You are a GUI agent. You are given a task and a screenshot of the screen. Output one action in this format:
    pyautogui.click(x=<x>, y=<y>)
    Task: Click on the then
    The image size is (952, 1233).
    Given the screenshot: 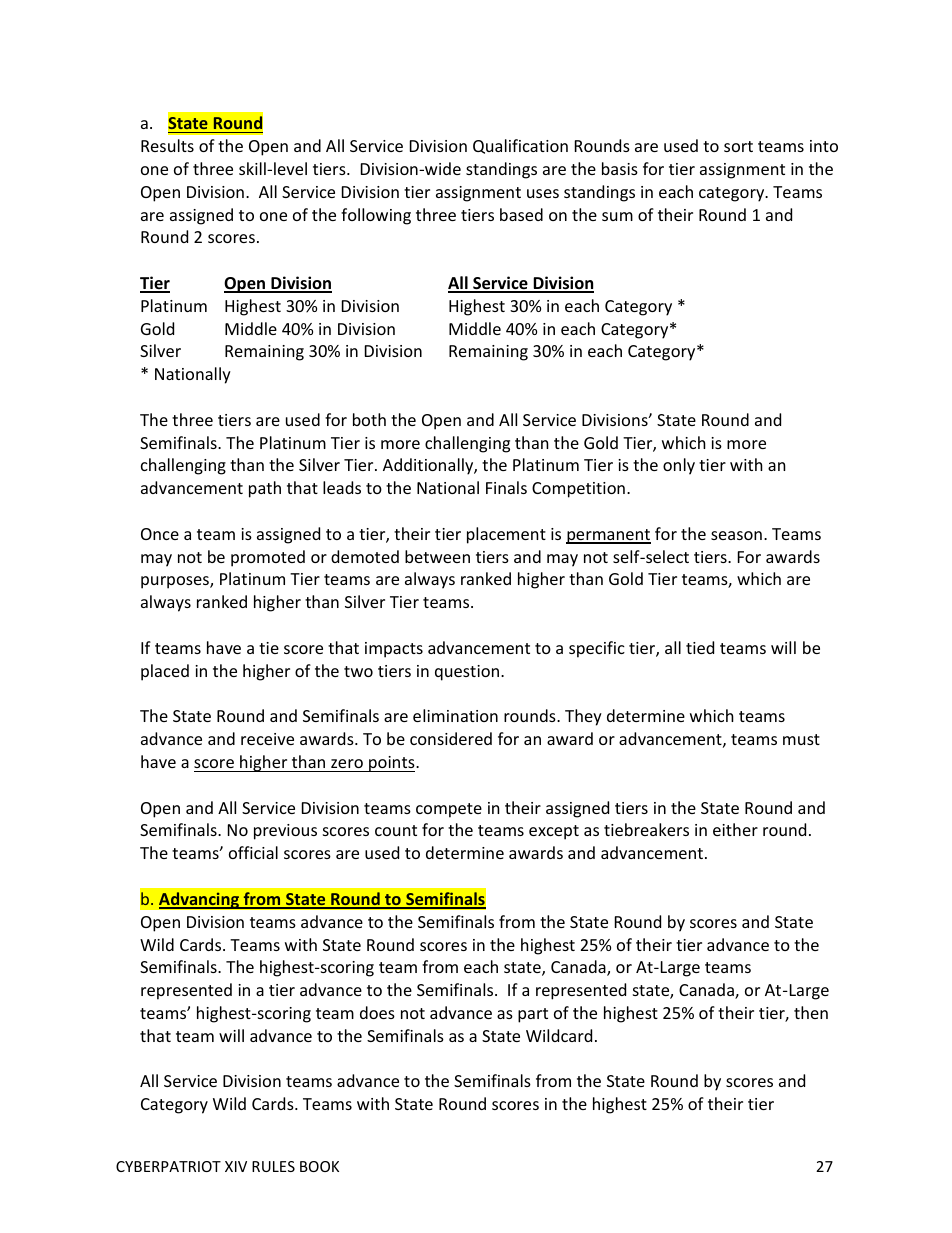 What is the action you would take?
    pyautogui.click(x=811, y=1012)
